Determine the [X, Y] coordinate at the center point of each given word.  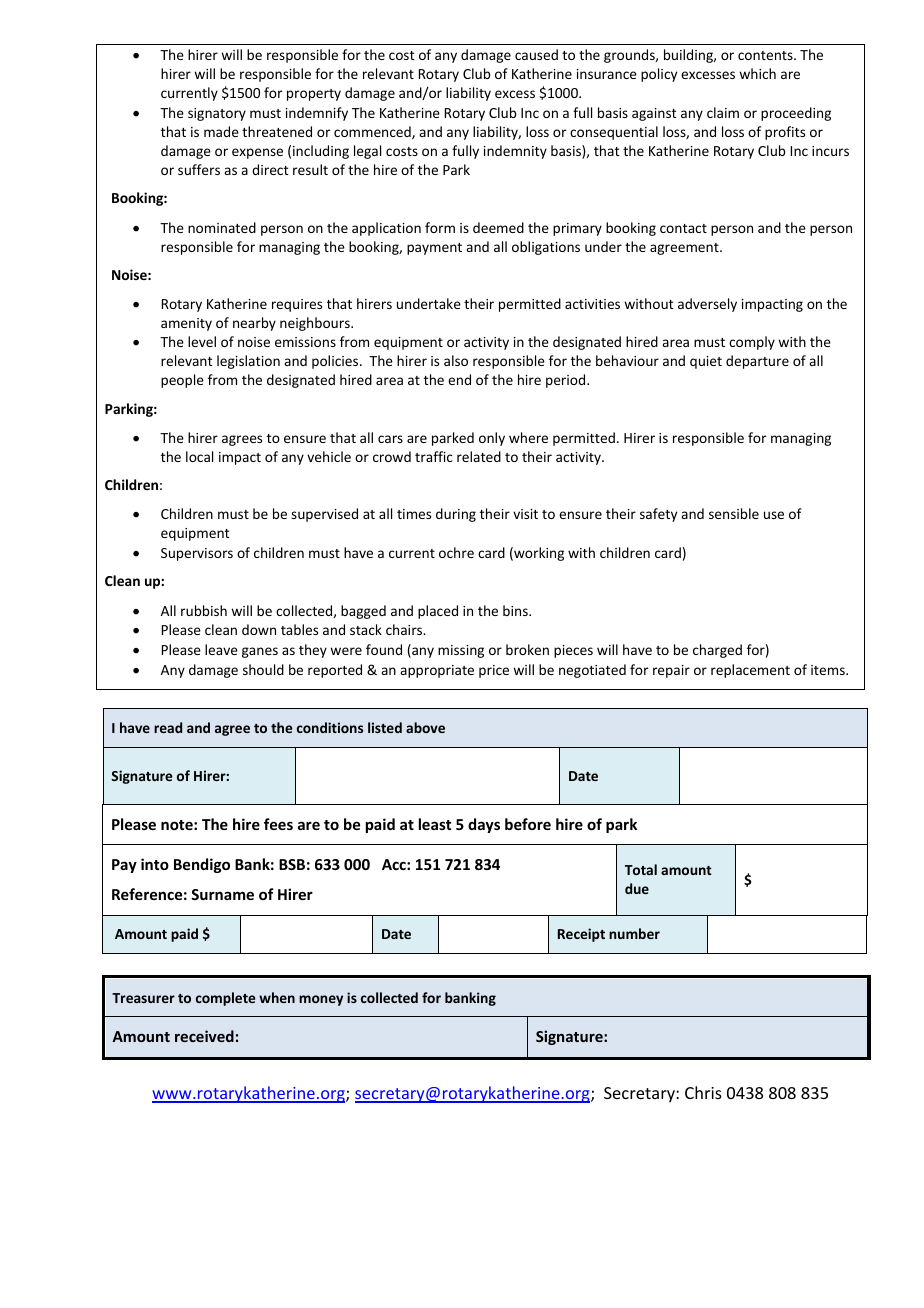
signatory [217, 114]
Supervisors [197, 554]
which [757, 73]
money [321, 1000]
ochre [456, 552]
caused [536, 54]
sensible [734, 513]
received [204, 1036]
